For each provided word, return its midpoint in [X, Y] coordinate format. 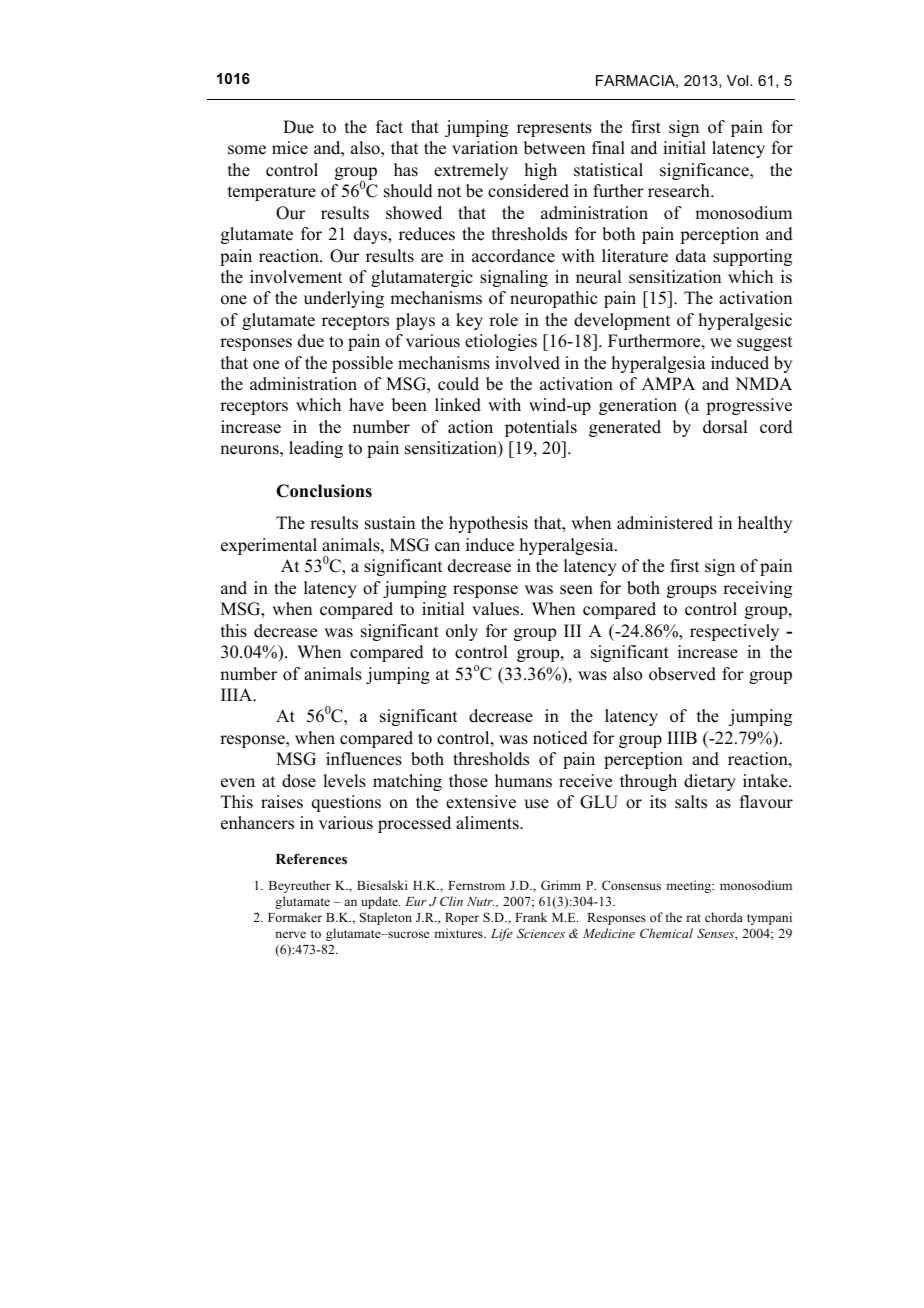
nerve [290, 934]
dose [299, 781]
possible [362, 364]
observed [682, 674]
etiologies [501, 342]
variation [485, 148]
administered [665, 523]
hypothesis [488, 524]
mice [290, 148]
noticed [560, 738]
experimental [269, 546]
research [680, 191]
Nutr [481, 901]
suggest [764, 343]
